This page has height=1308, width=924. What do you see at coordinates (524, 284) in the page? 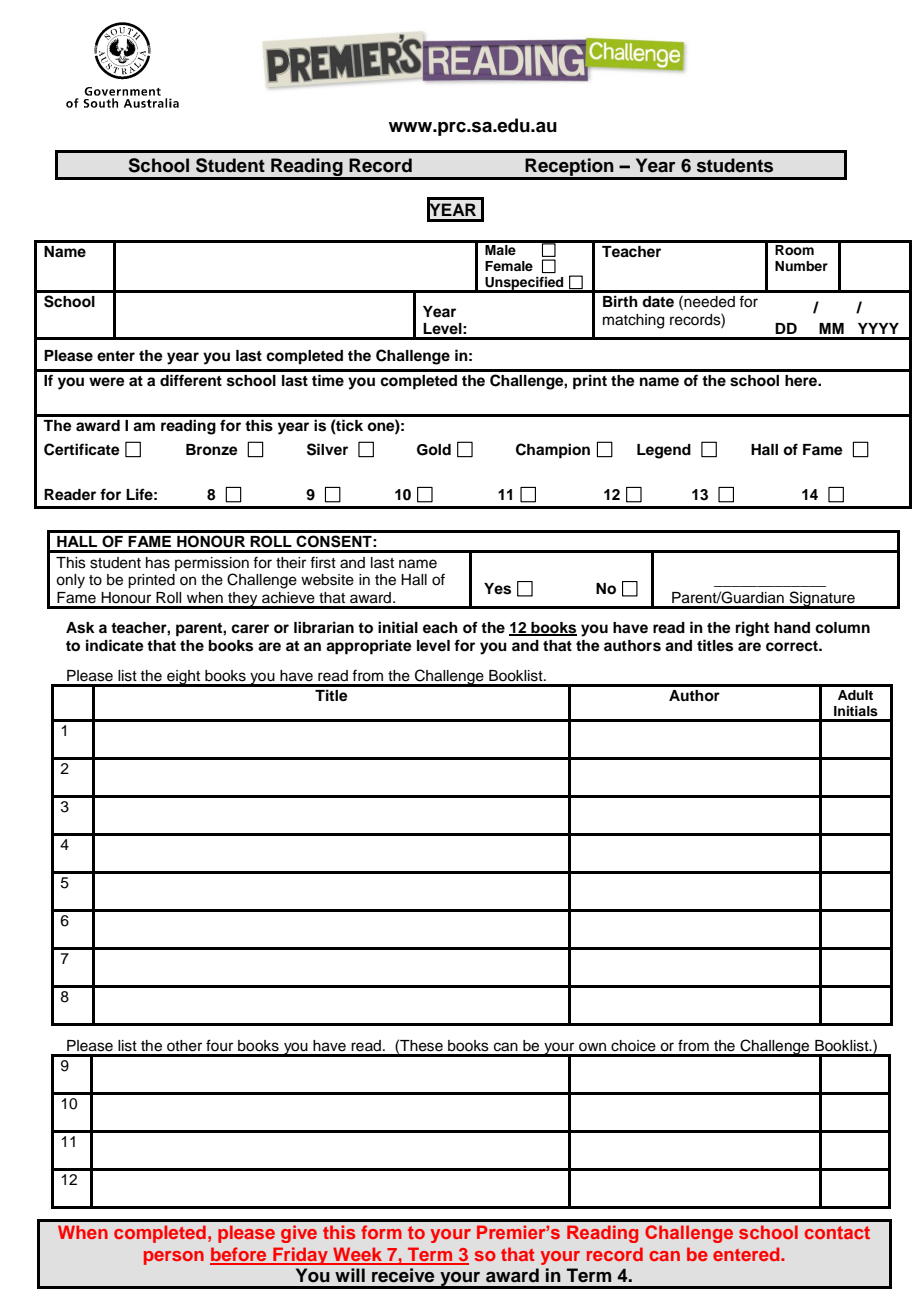
I see `Unspecified` at bounding box center [524, 284].
